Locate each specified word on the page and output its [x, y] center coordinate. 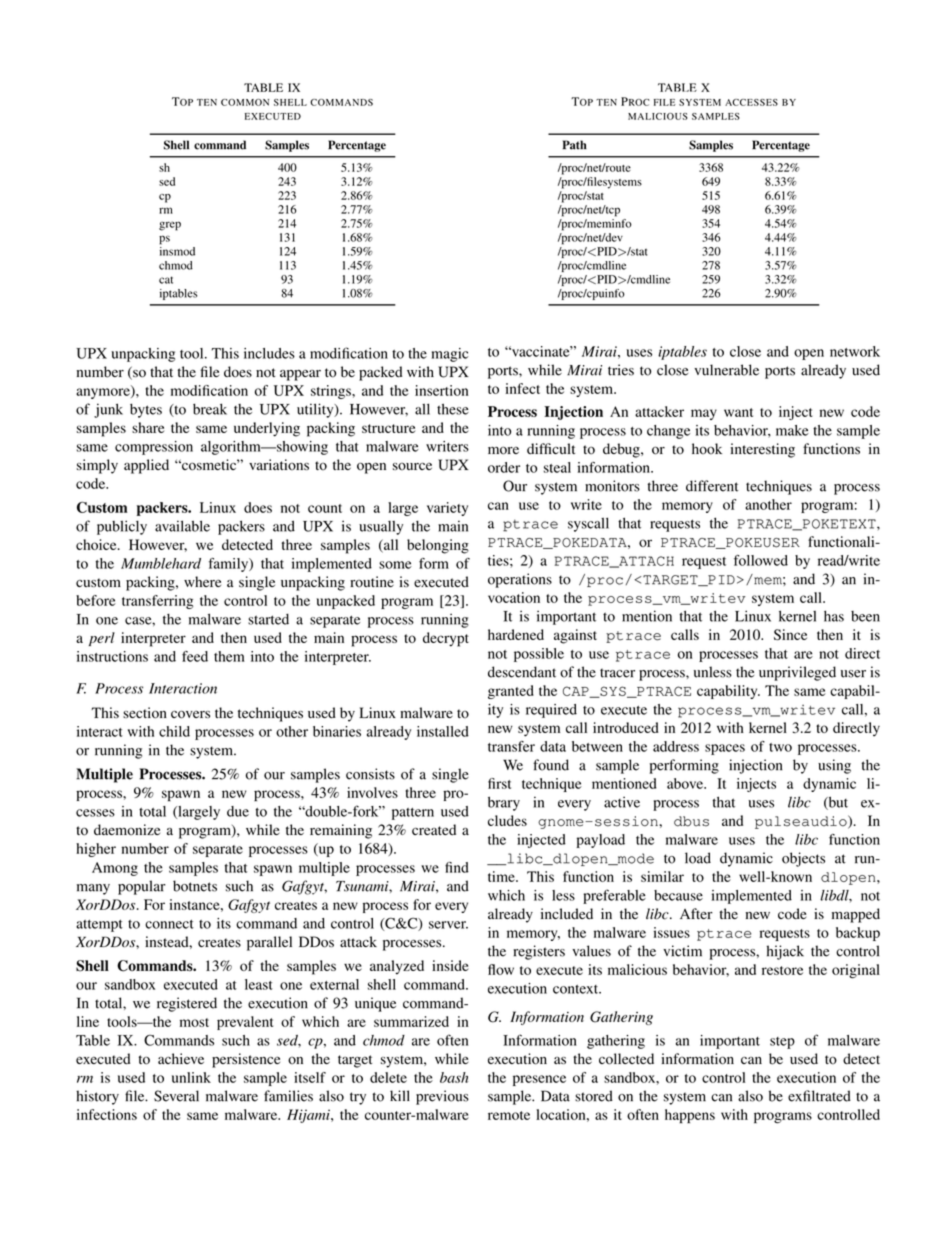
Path [575, 145]
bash [454, 1077]
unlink [191, 1077]
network [855, 351]
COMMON [245, 102]
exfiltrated [819, 1096]
